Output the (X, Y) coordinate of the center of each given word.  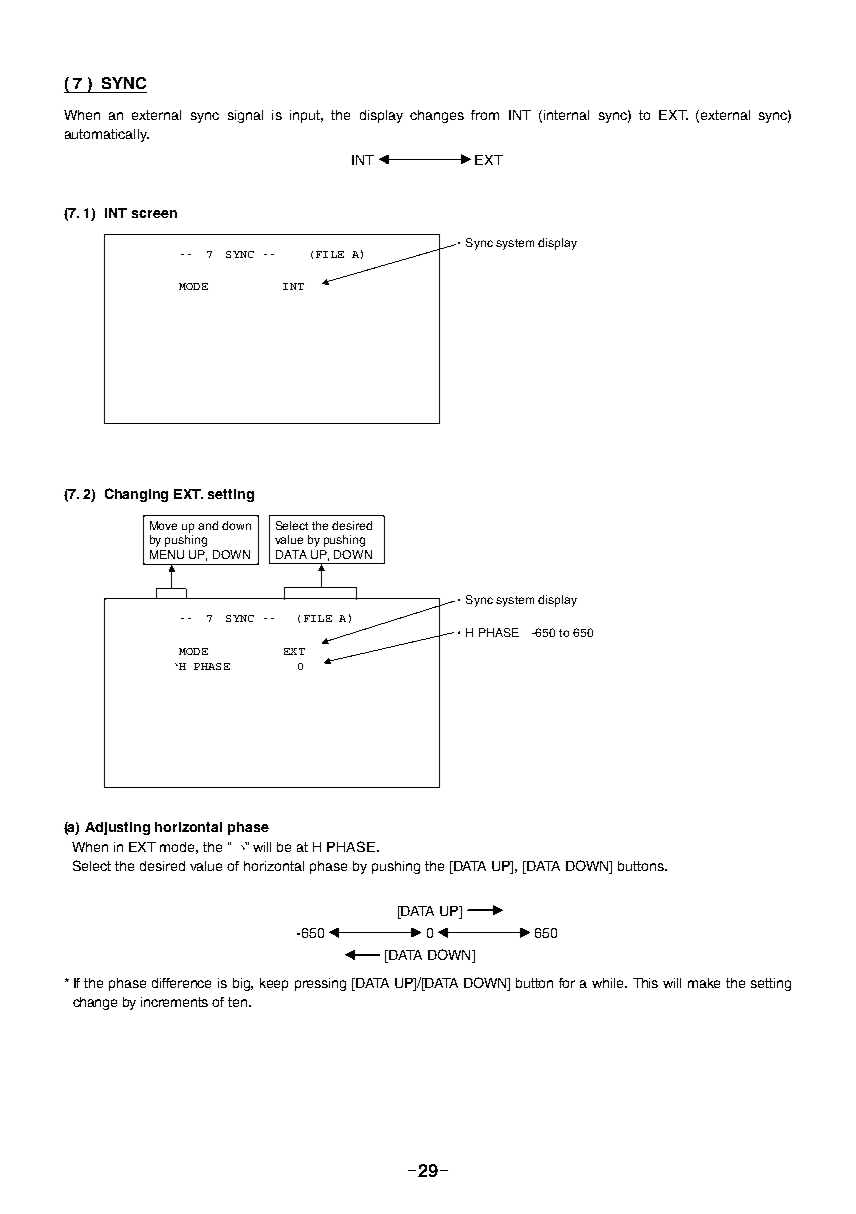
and (208, 525)
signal (245, 116)
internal (566, 115)
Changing (136, 495)
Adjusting (117, 828)
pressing (320, 984)
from (485, 115)
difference (181, 983)
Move (163, 525)
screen (154, 214)
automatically (107, 135)
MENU (167, 554)
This (645, 983)
